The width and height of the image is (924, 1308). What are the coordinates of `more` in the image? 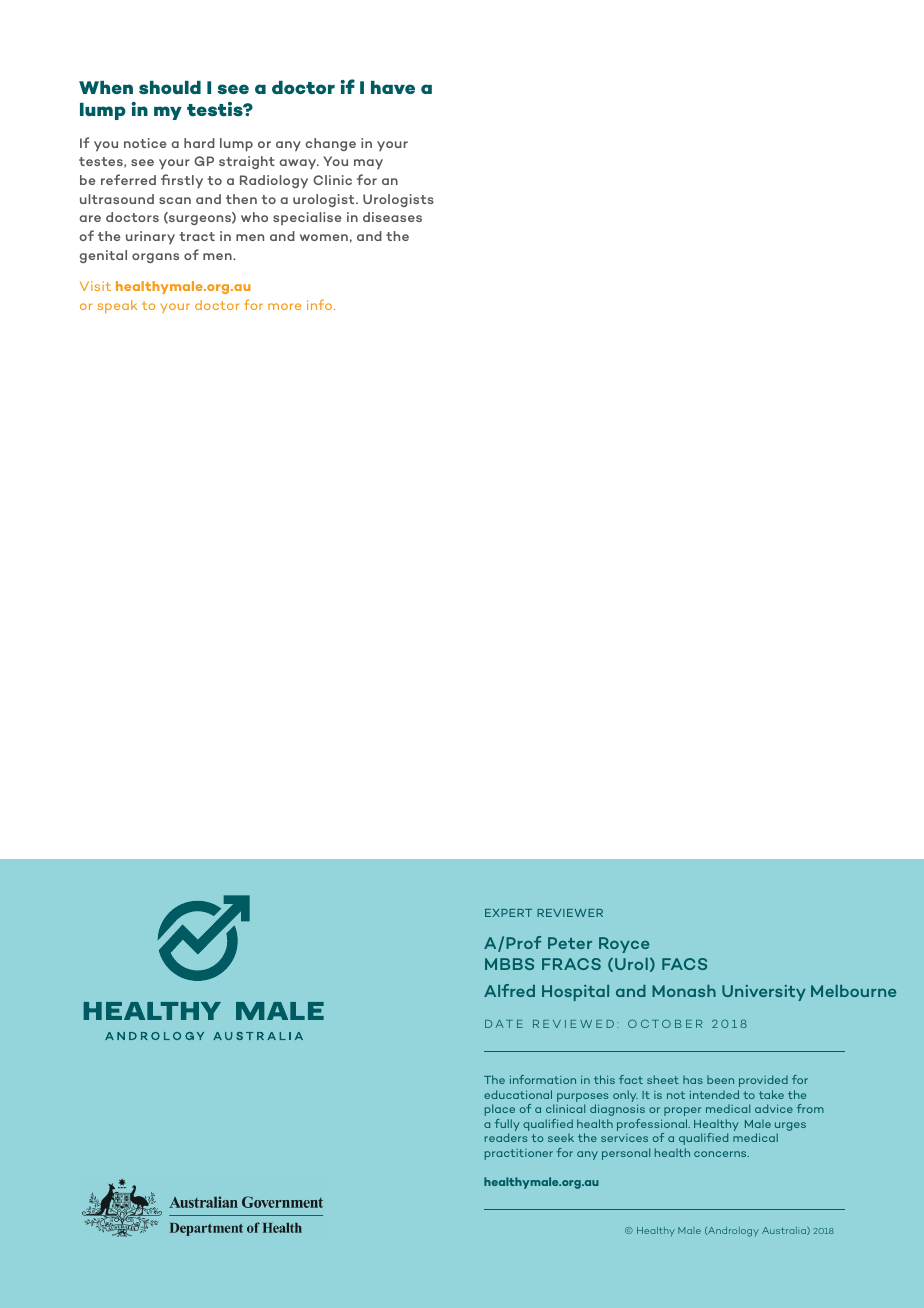 It's located at (284, 306).
